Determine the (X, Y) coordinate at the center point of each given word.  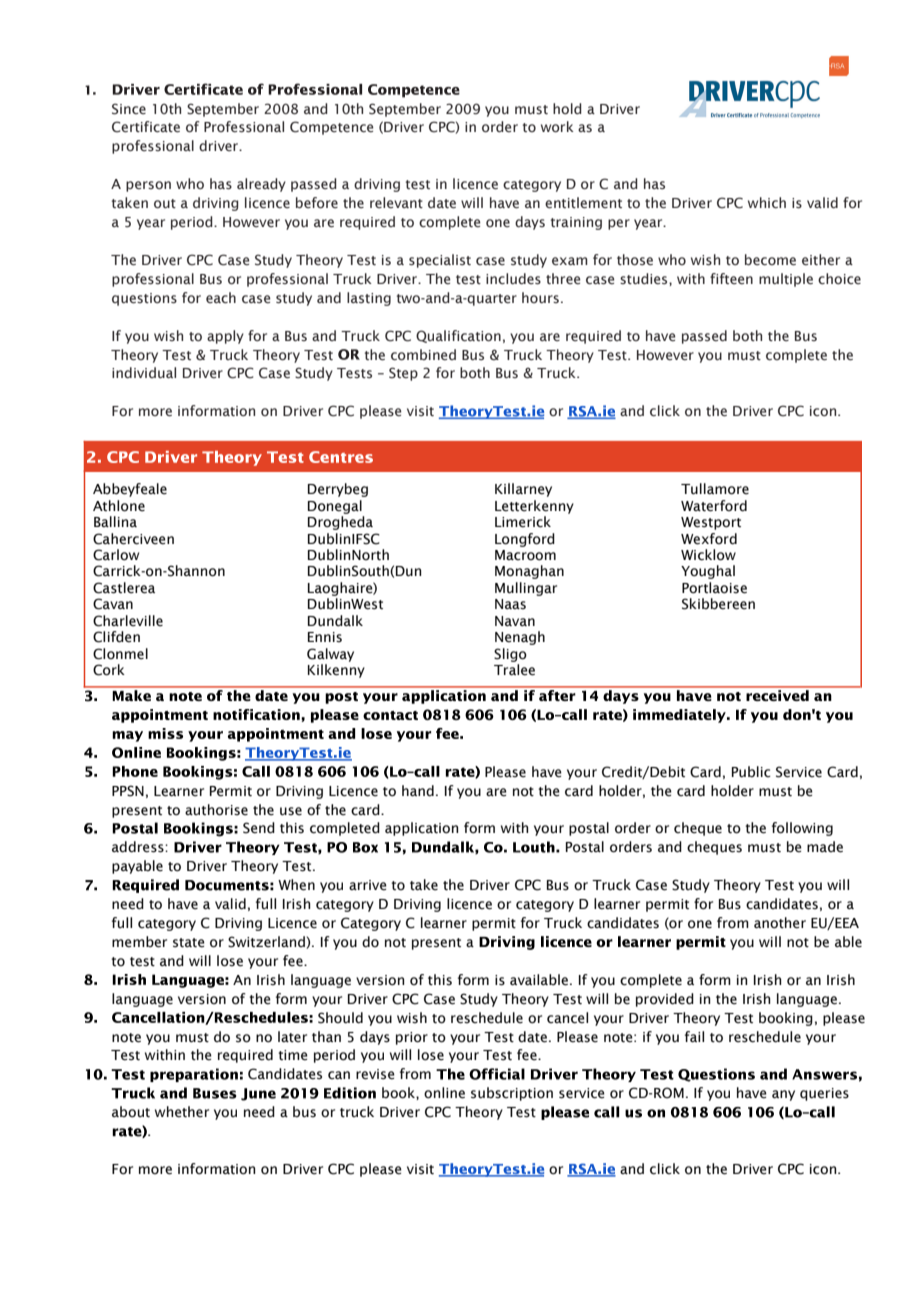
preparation (194, 1075)
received (777, 695)
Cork (109, 670)
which (767, 202)
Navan (515, 621)
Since (129, 109)
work (557, 126)
